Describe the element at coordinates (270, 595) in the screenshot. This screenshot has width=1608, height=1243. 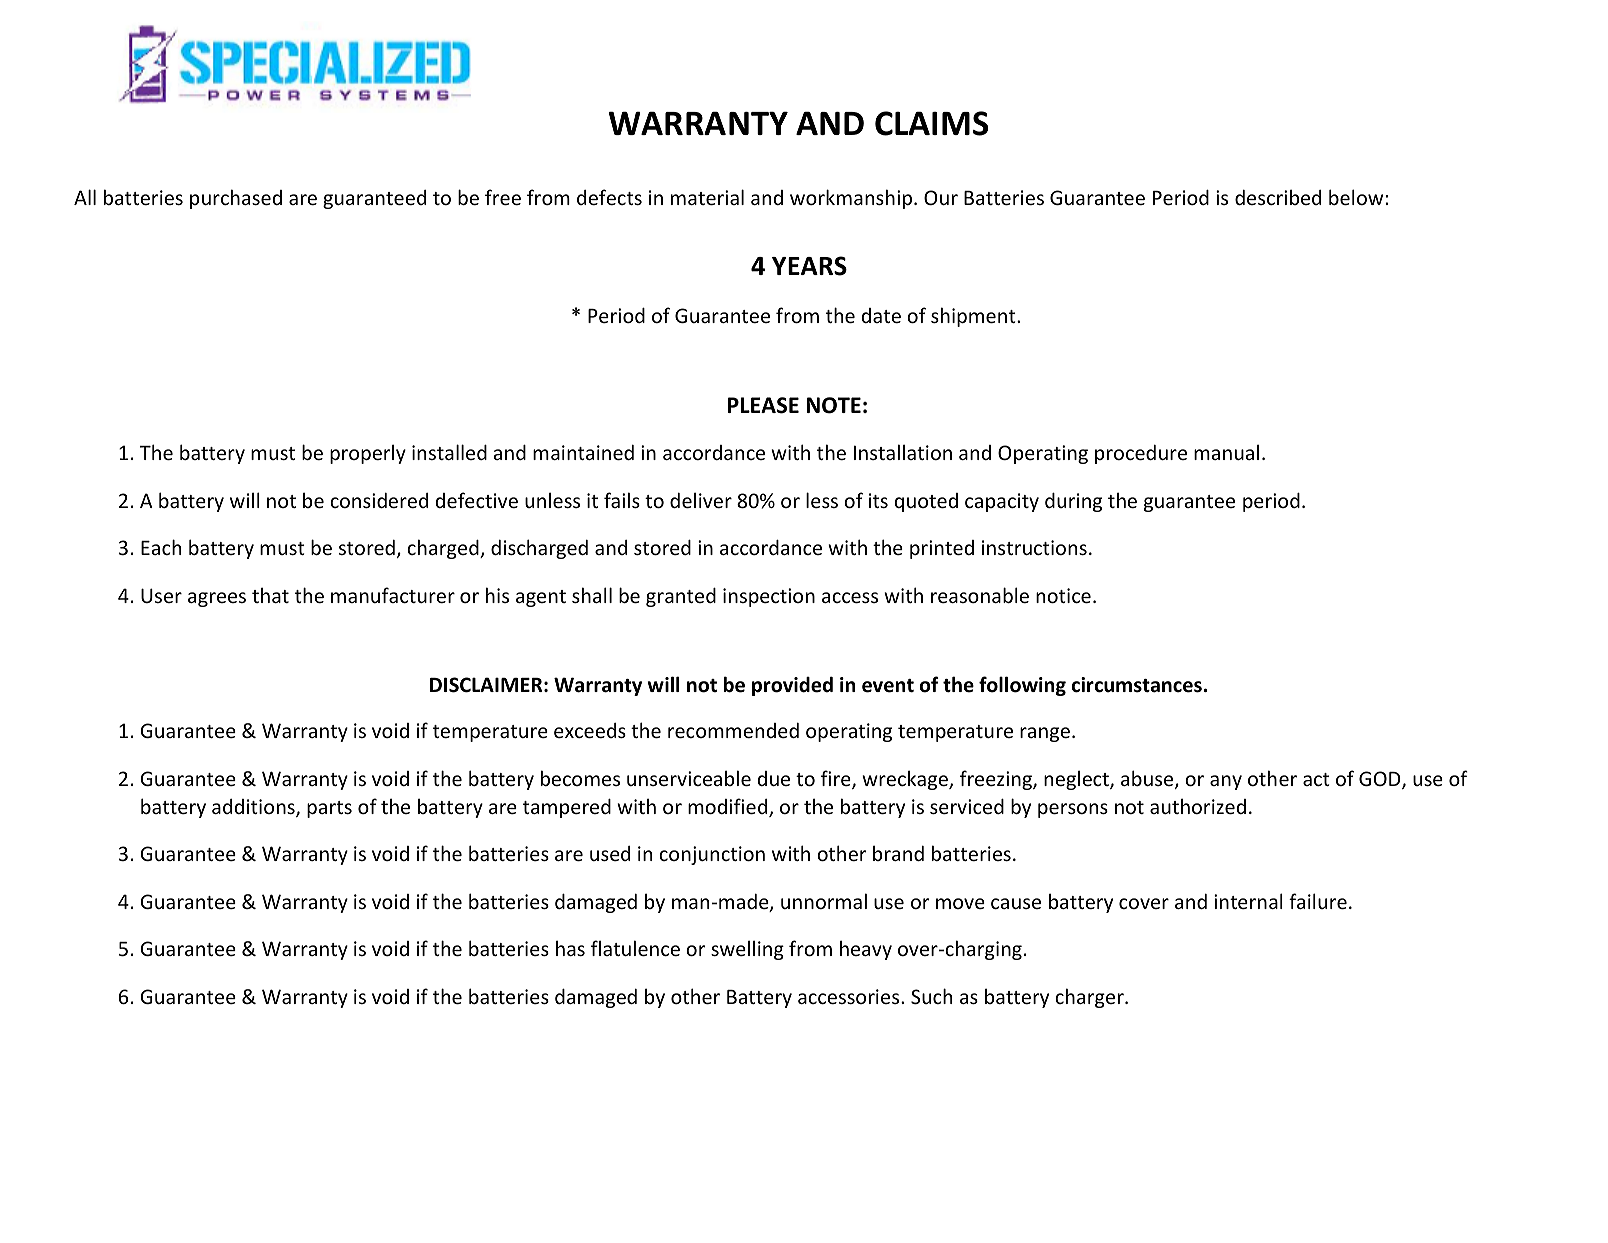
I see `that` at that location.
